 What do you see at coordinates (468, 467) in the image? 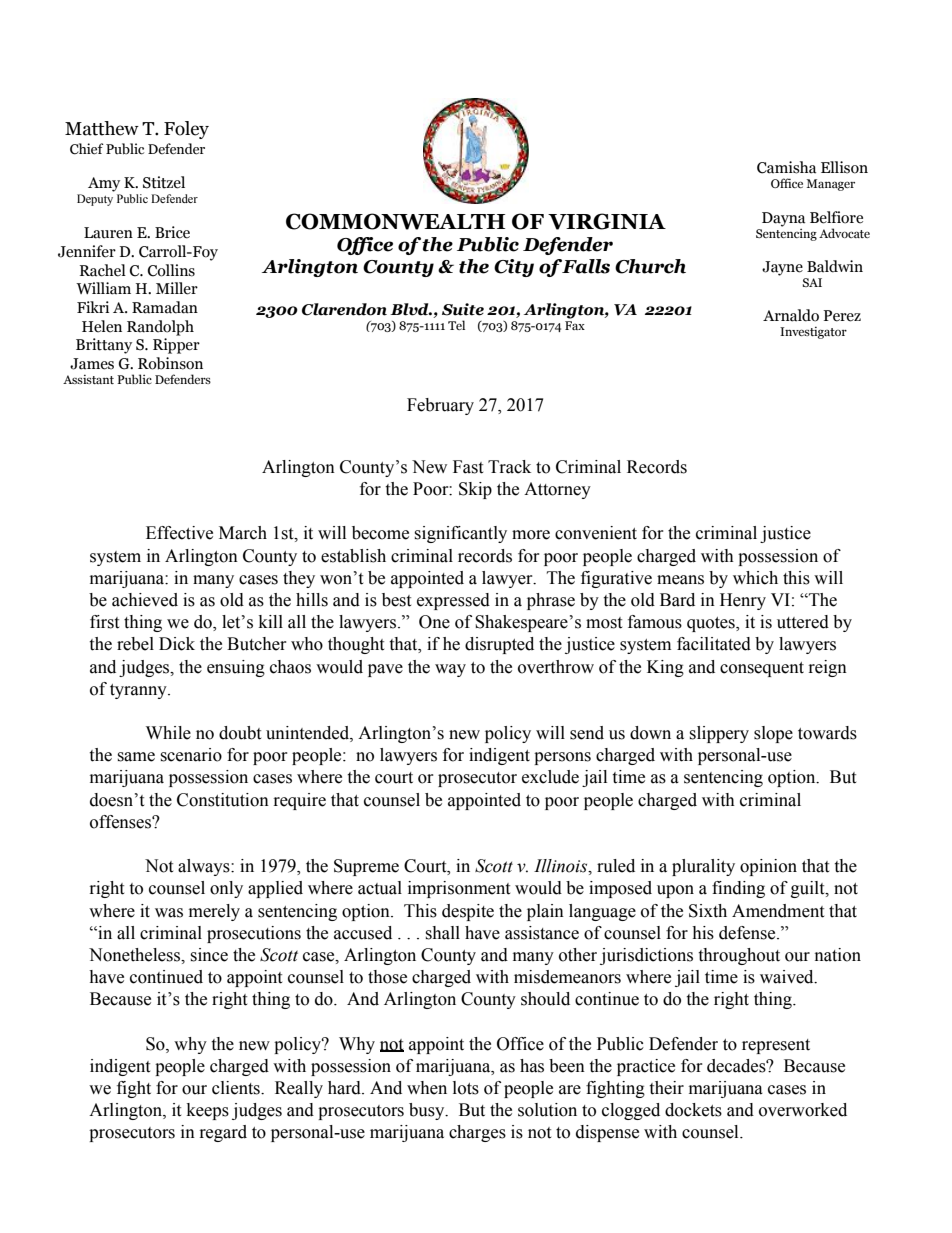
I see `Fast` at bounding box center [468, 467].
